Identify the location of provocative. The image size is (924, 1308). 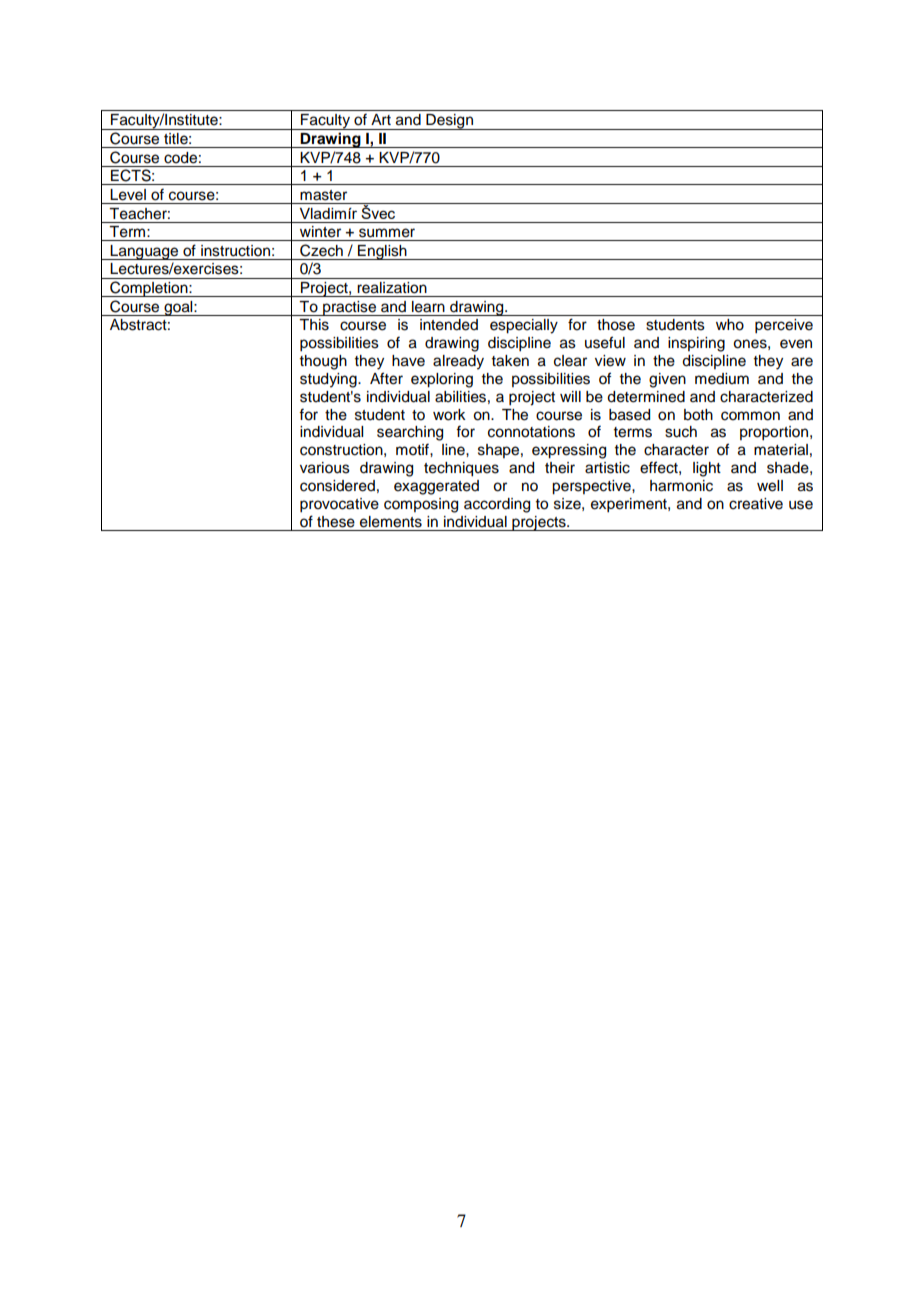
(339, 505).
